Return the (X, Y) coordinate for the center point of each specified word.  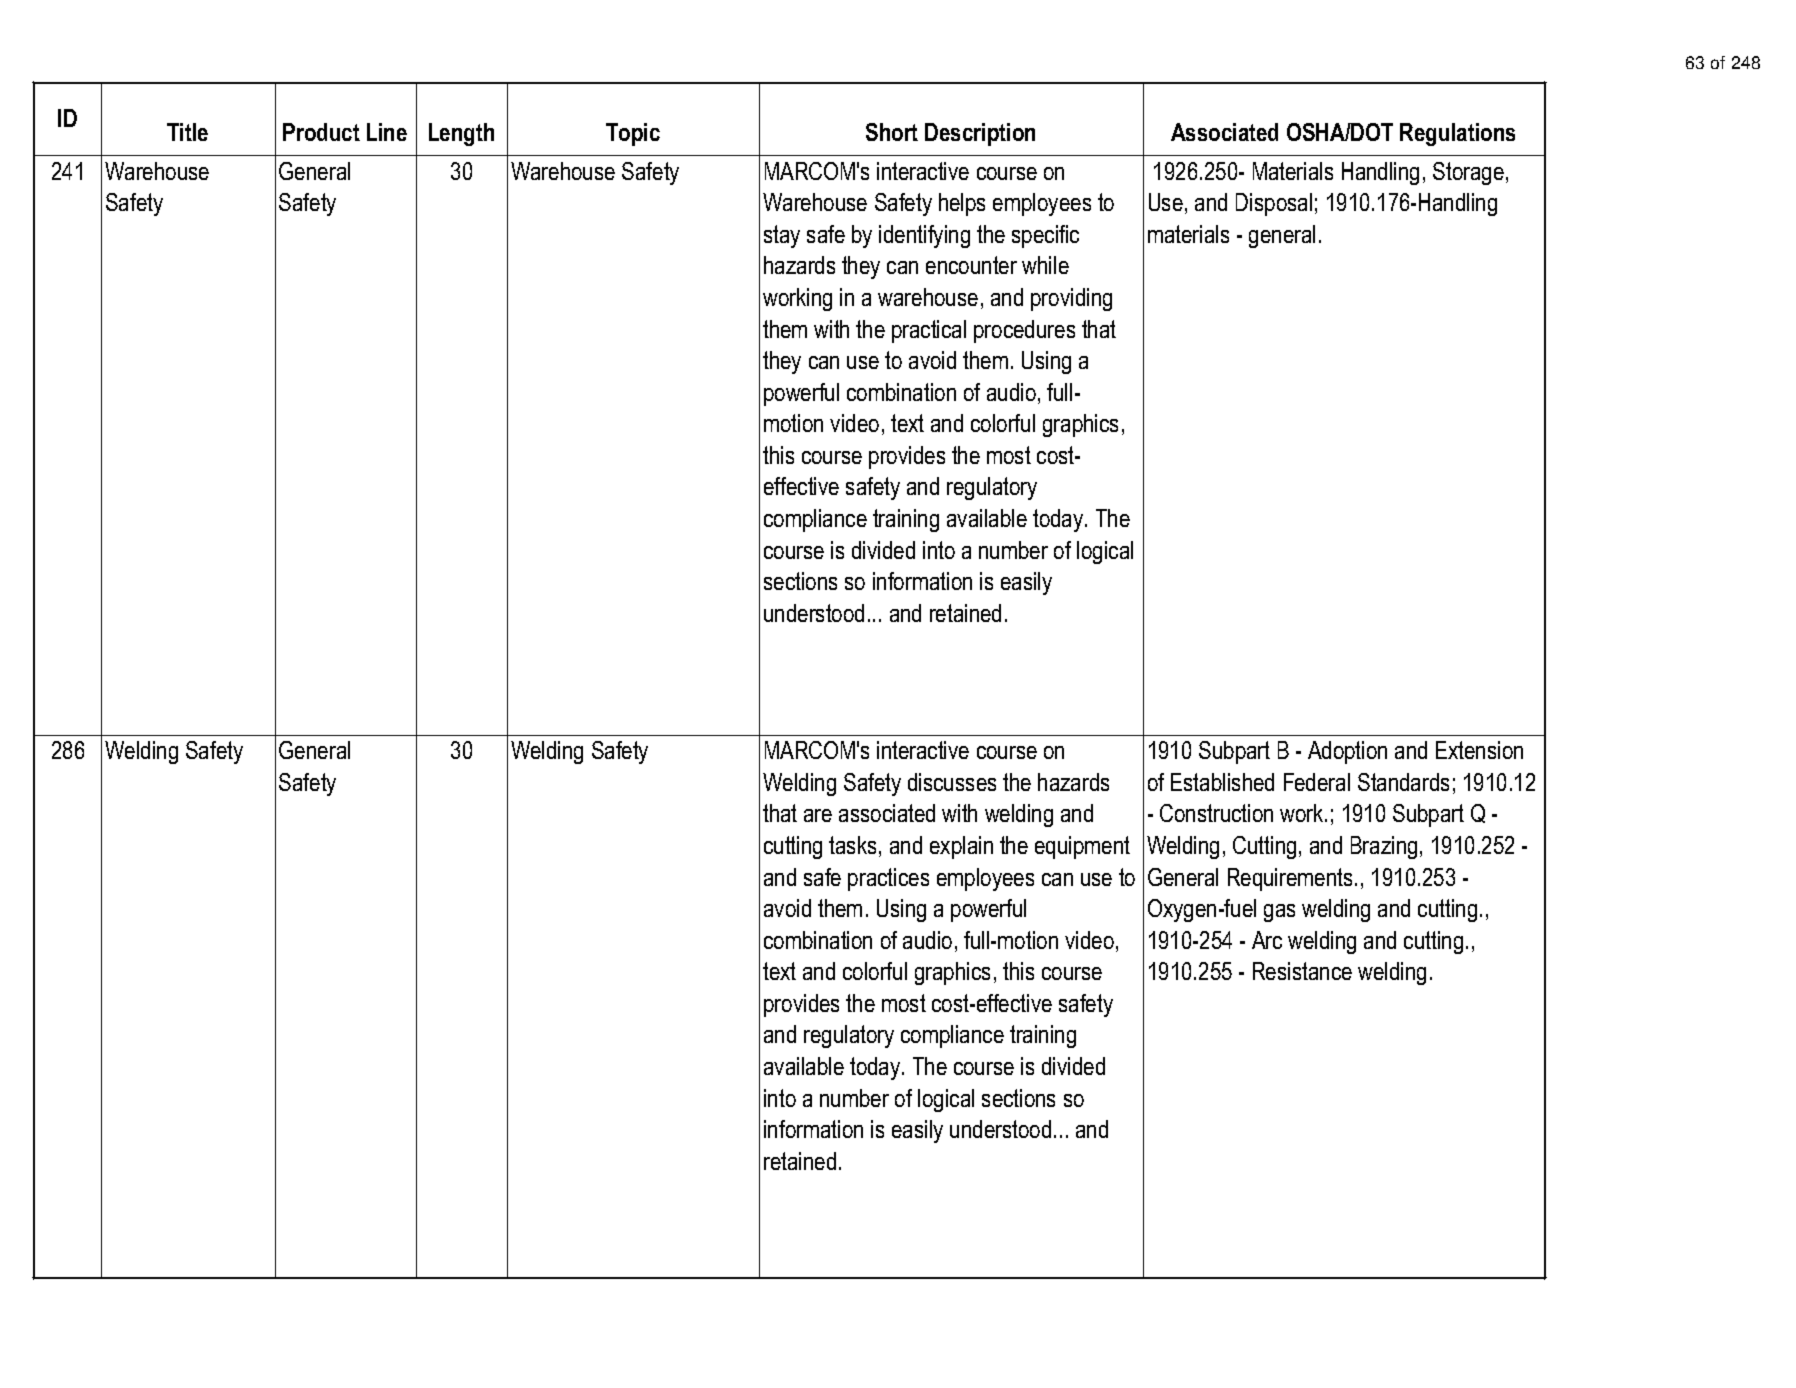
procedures (1024, 331)
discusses (952, 782)
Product (321, 132)
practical (929, 331)
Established (1222, 782)
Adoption (1347, 752)
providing (1071, 299)
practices (888, 879)
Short (892, 132)
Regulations (1457, 134)
